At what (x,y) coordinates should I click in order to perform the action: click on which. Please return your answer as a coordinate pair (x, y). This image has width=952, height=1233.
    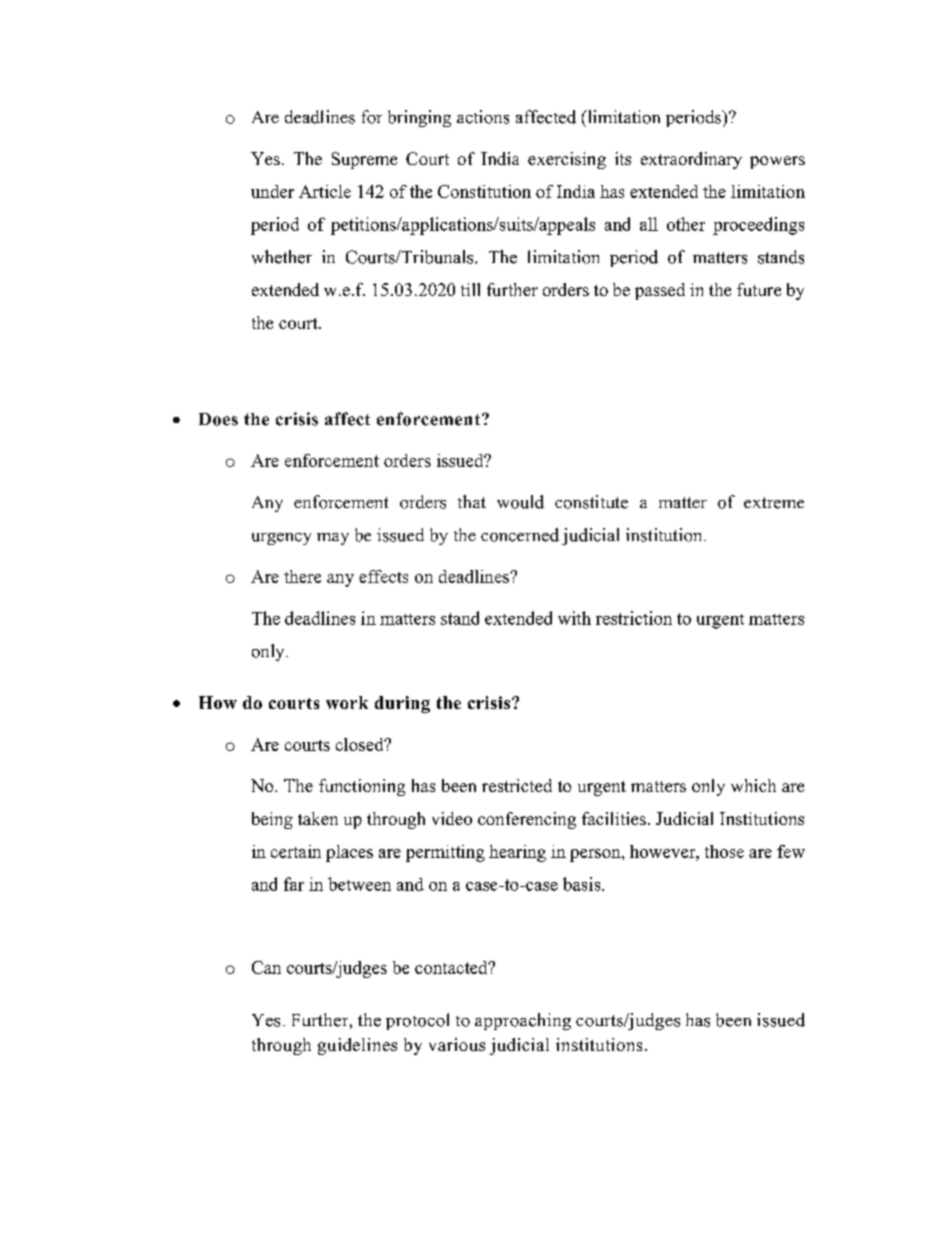
    Looking at the image, I should click on (753, 785).
